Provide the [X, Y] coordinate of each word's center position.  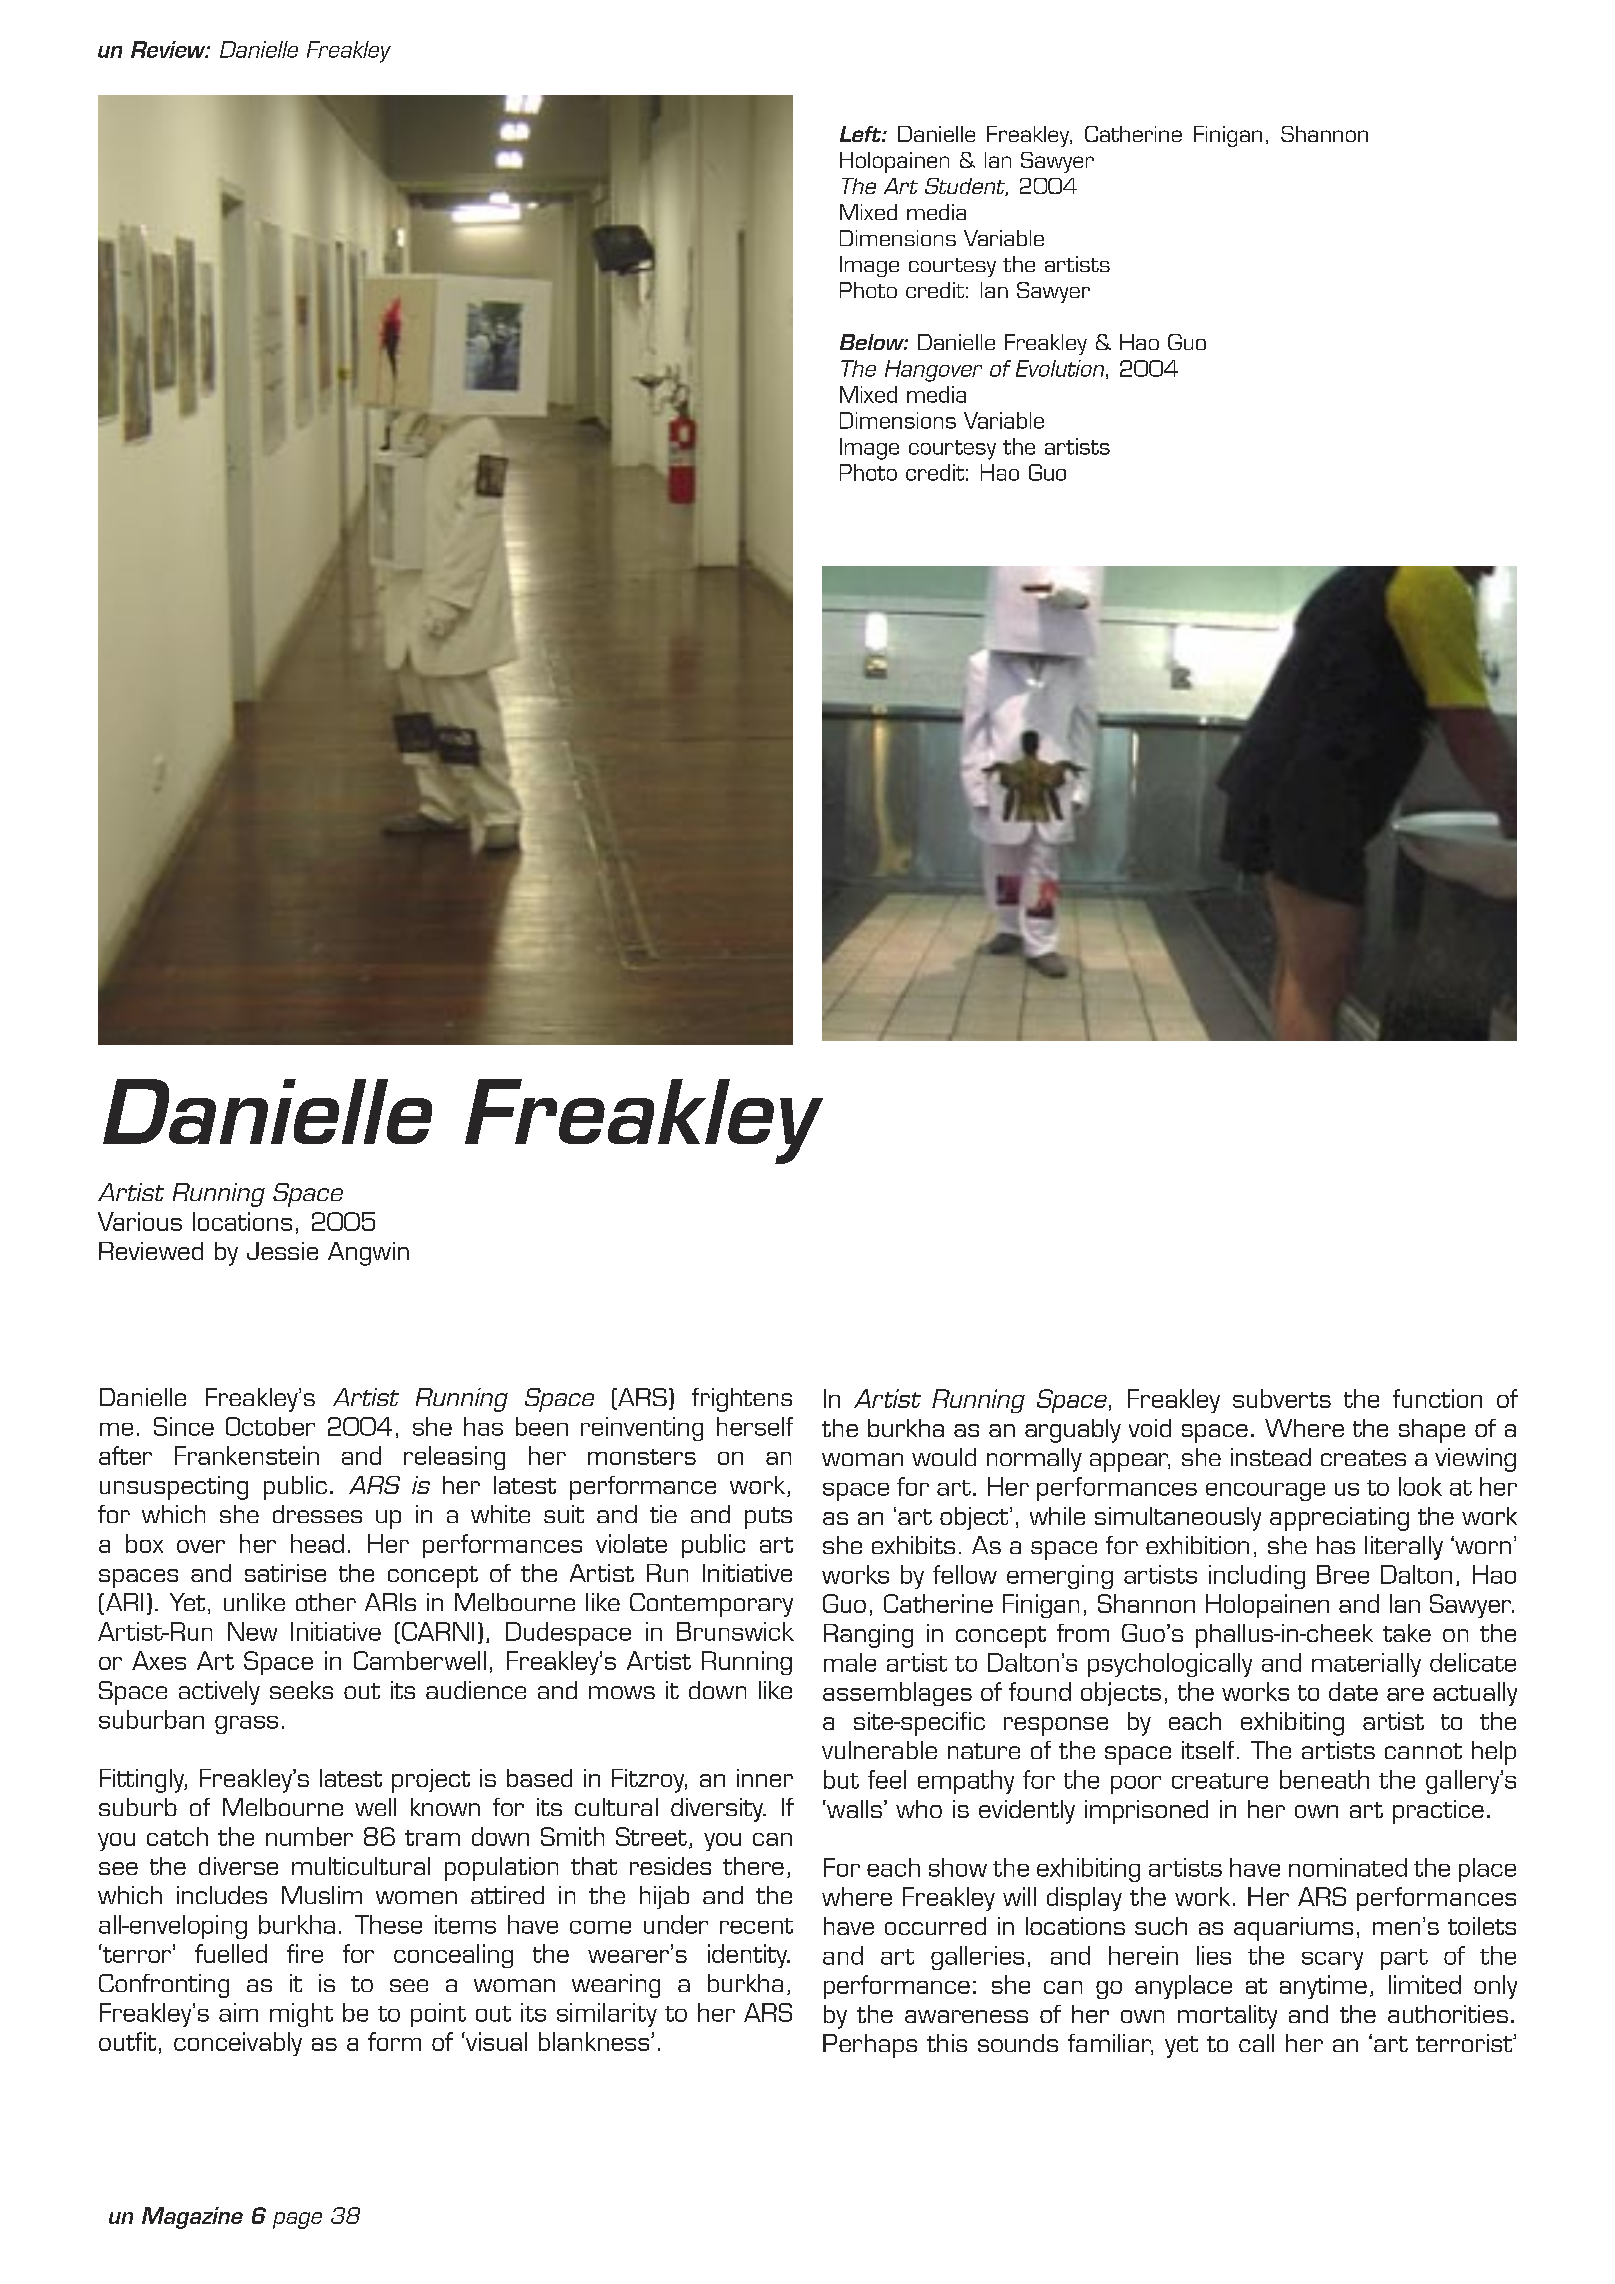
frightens [742, 1400]
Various [140, 1221]
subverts [1282, 1398]
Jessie [282, 1251]
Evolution [1060, 368]
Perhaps [870, 2046]
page [297, 2220]
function [1437, 1398]
